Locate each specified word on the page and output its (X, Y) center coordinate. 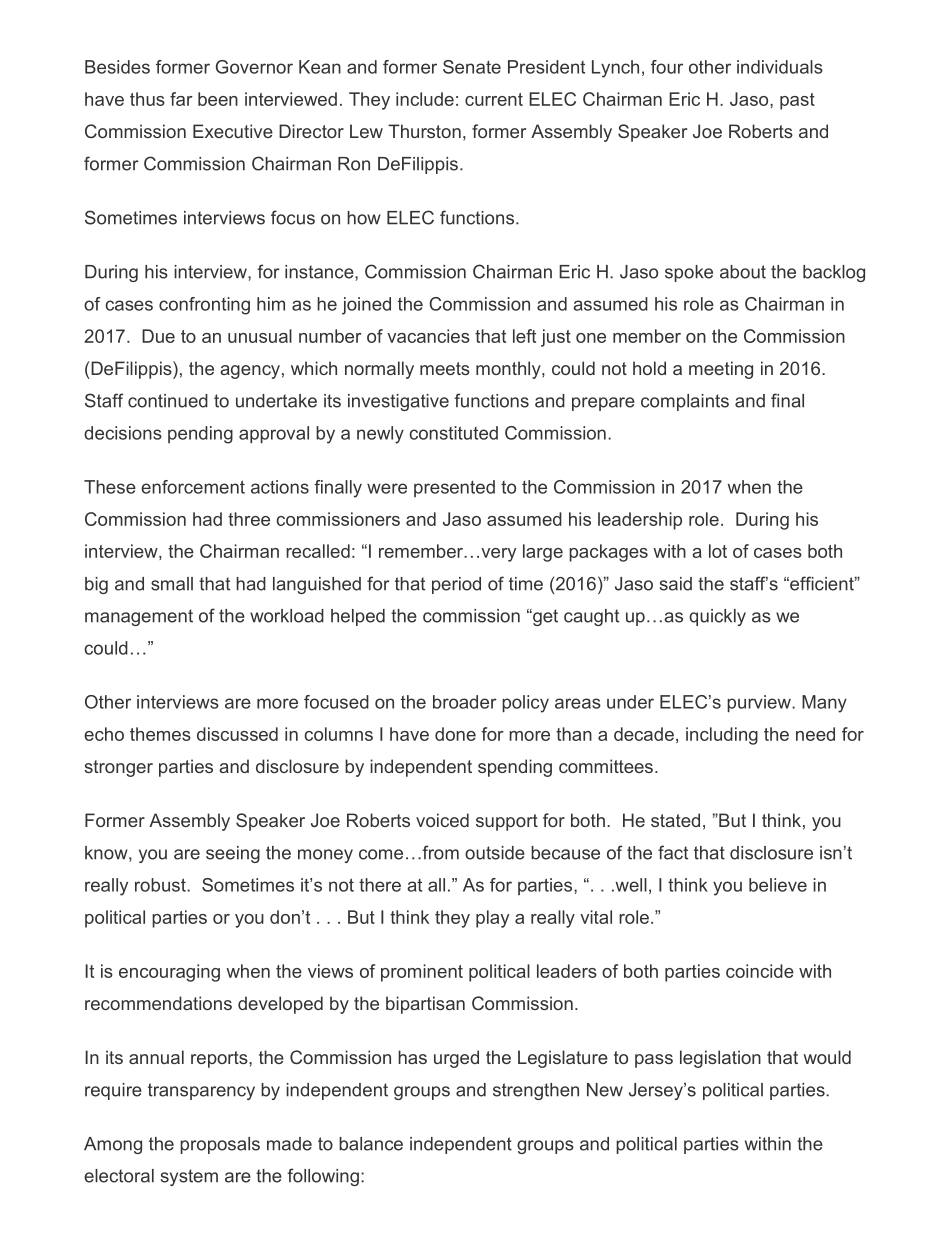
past (797, 101)
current (494, 99)
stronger (118, 768)
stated (675, 820)
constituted (453, 433)
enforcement (193, 487)
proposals (220, 1145)
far (181, 99)
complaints (685, 402)
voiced (442, 820)
